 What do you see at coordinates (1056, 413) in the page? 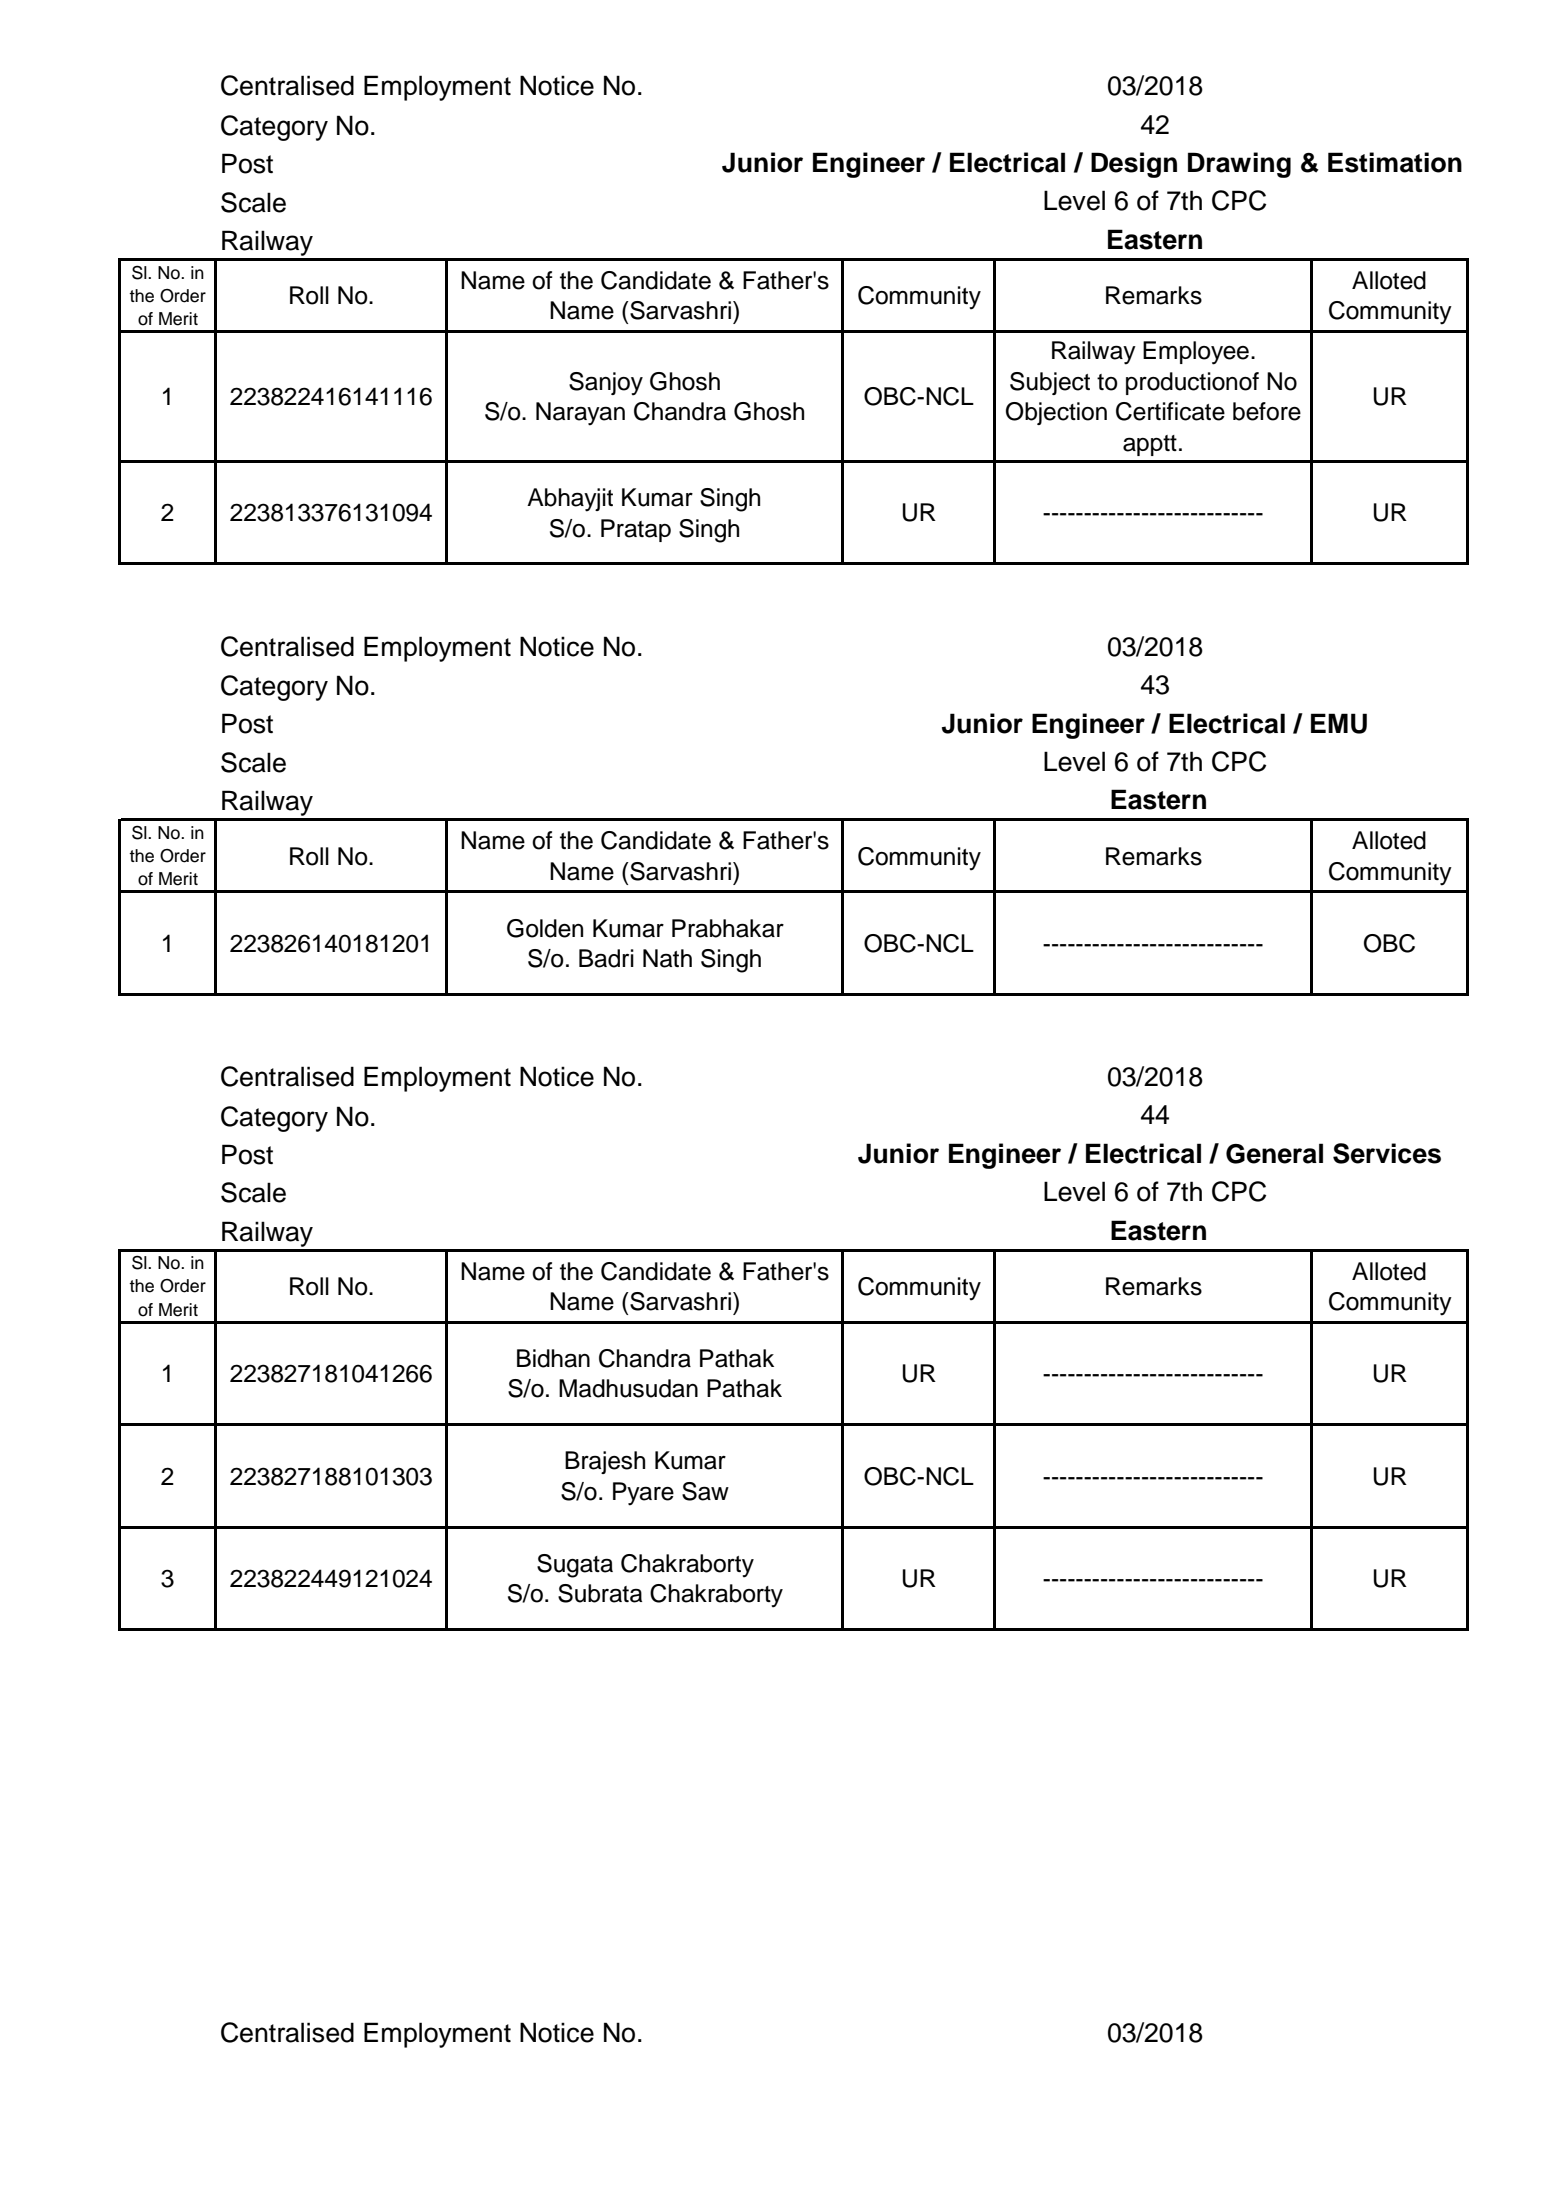
I see `Objection` at bounding box center [1056, 413].
